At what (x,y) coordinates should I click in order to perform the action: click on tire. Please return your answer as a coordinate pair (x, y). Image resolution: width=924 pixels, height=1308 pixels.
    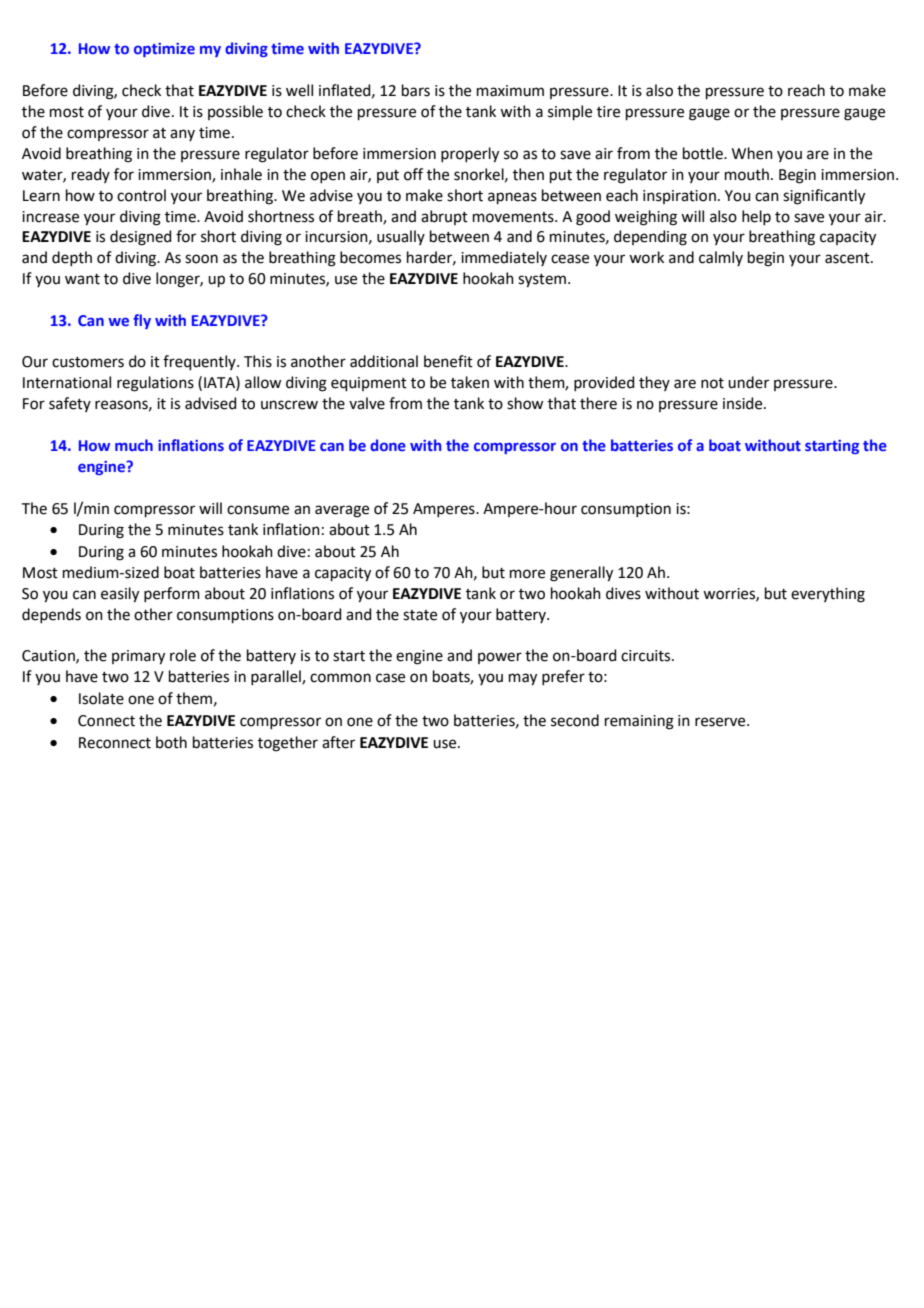
    Looking at the image, I should click on (608, 112).
